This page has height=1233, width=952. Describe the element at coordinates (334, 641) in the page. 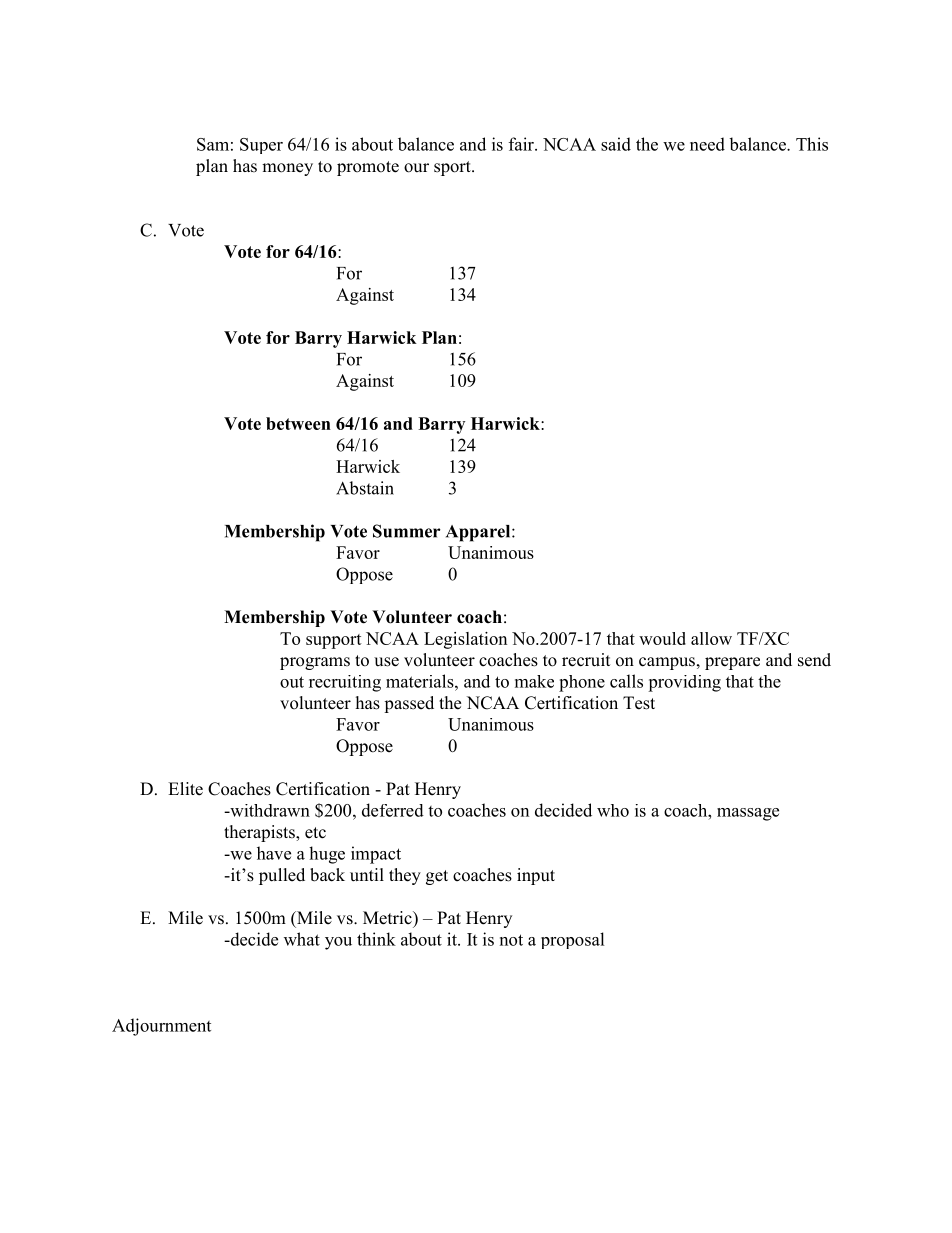

I see `support` at that location.
